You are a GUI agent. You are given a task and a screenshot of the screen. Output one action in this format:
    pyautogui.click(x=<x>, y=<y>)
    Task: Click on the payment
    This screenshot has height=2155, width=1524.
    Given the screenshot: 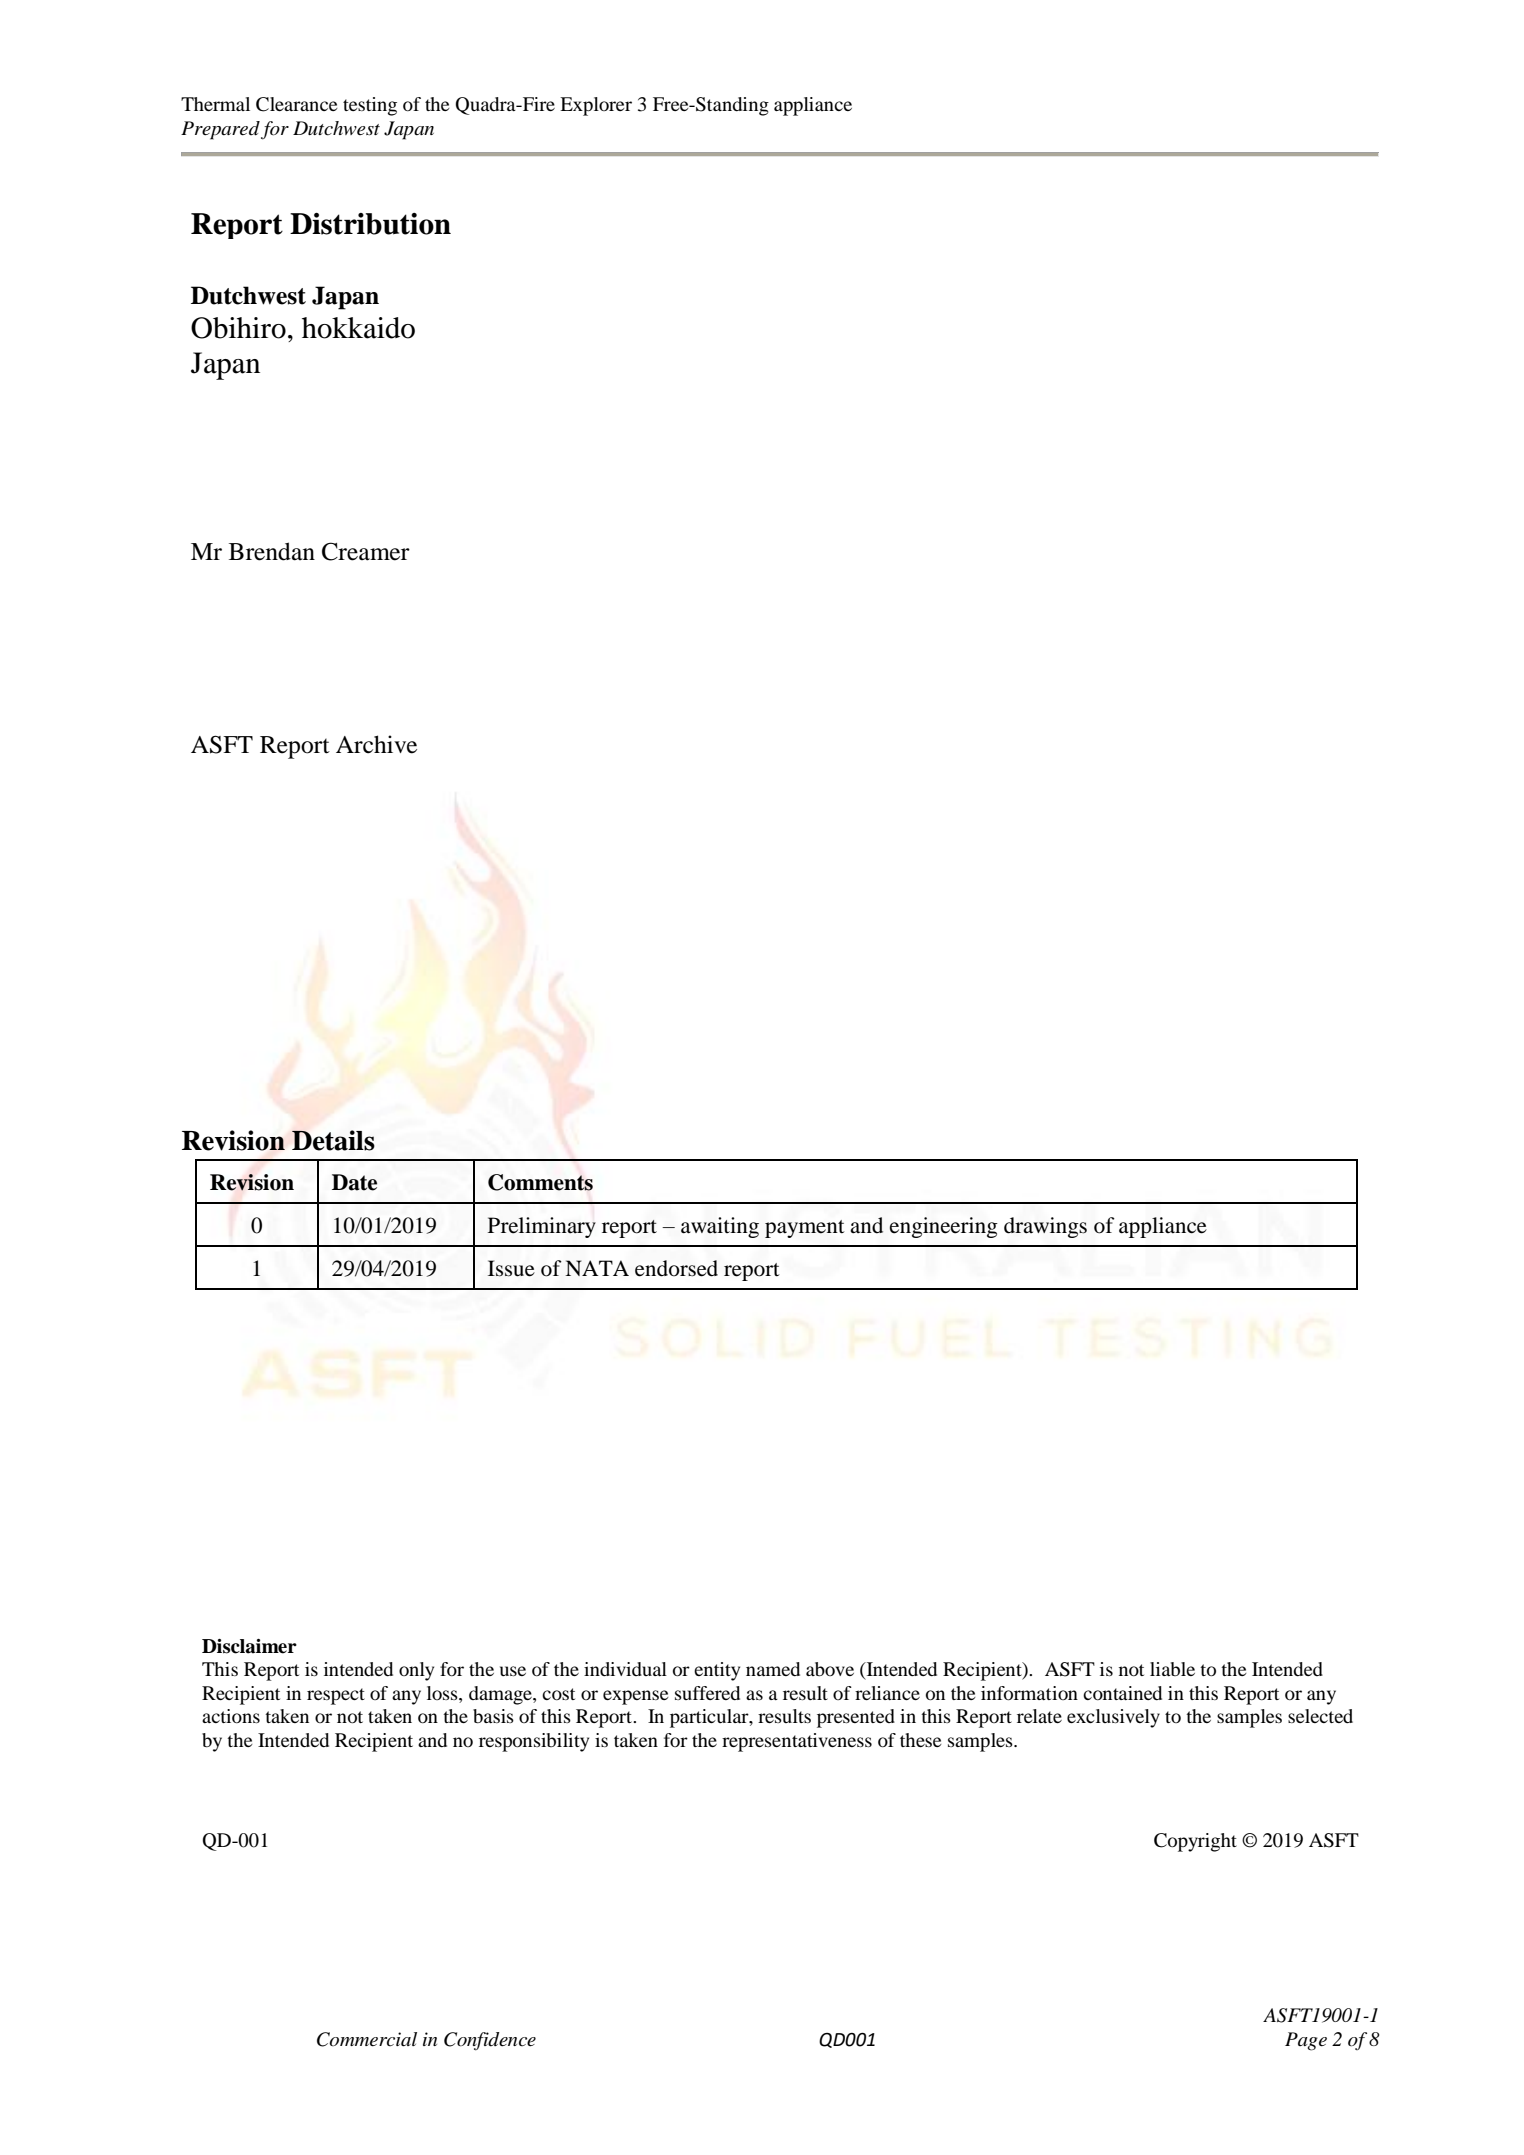 What is the action you would take?
    pyautogui.click(x=805, y=1229)
